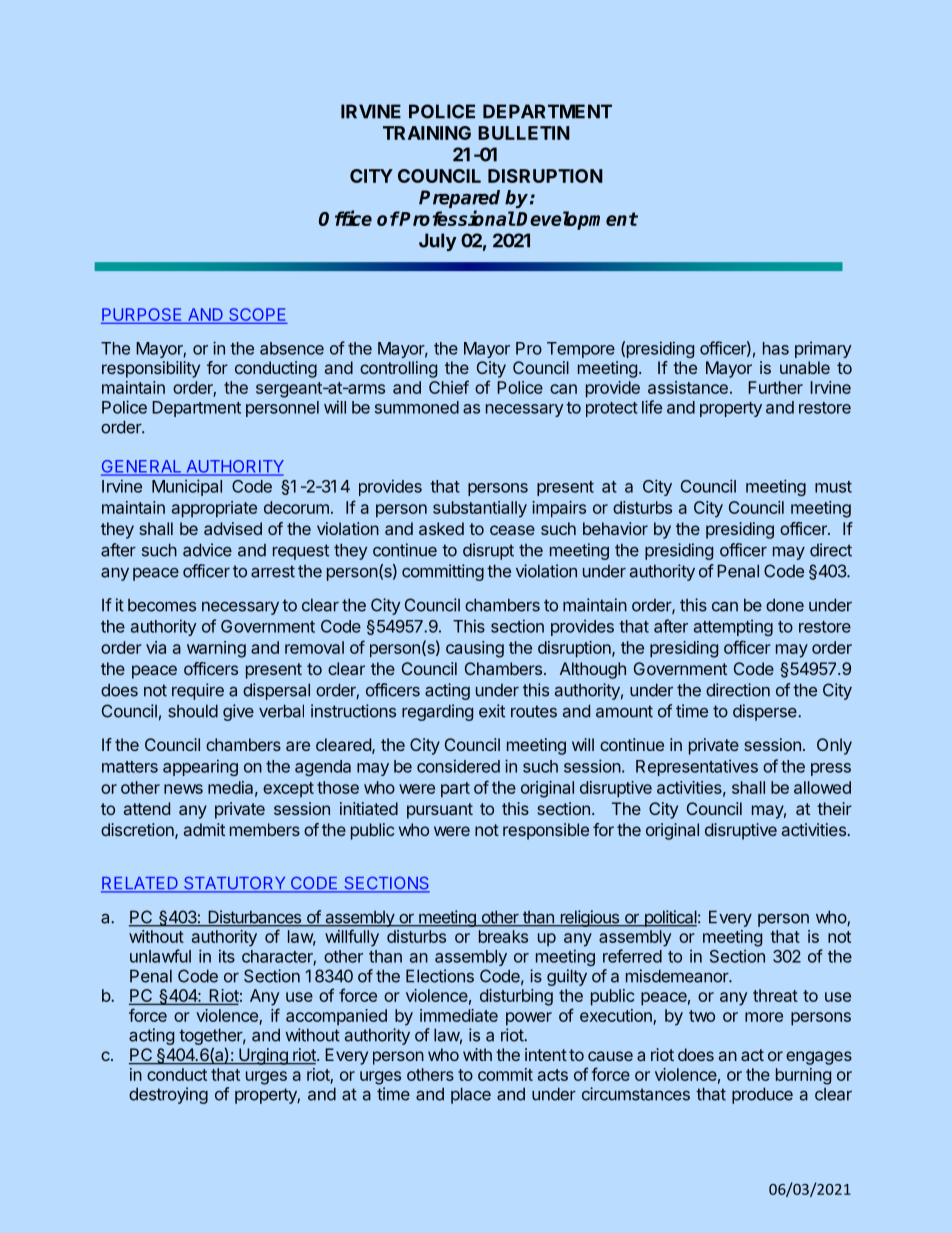 The width and height of the document is (952, 1233). Describe the element at coordinates (257, 316) in the document. I see `SCOPE` at that location.
